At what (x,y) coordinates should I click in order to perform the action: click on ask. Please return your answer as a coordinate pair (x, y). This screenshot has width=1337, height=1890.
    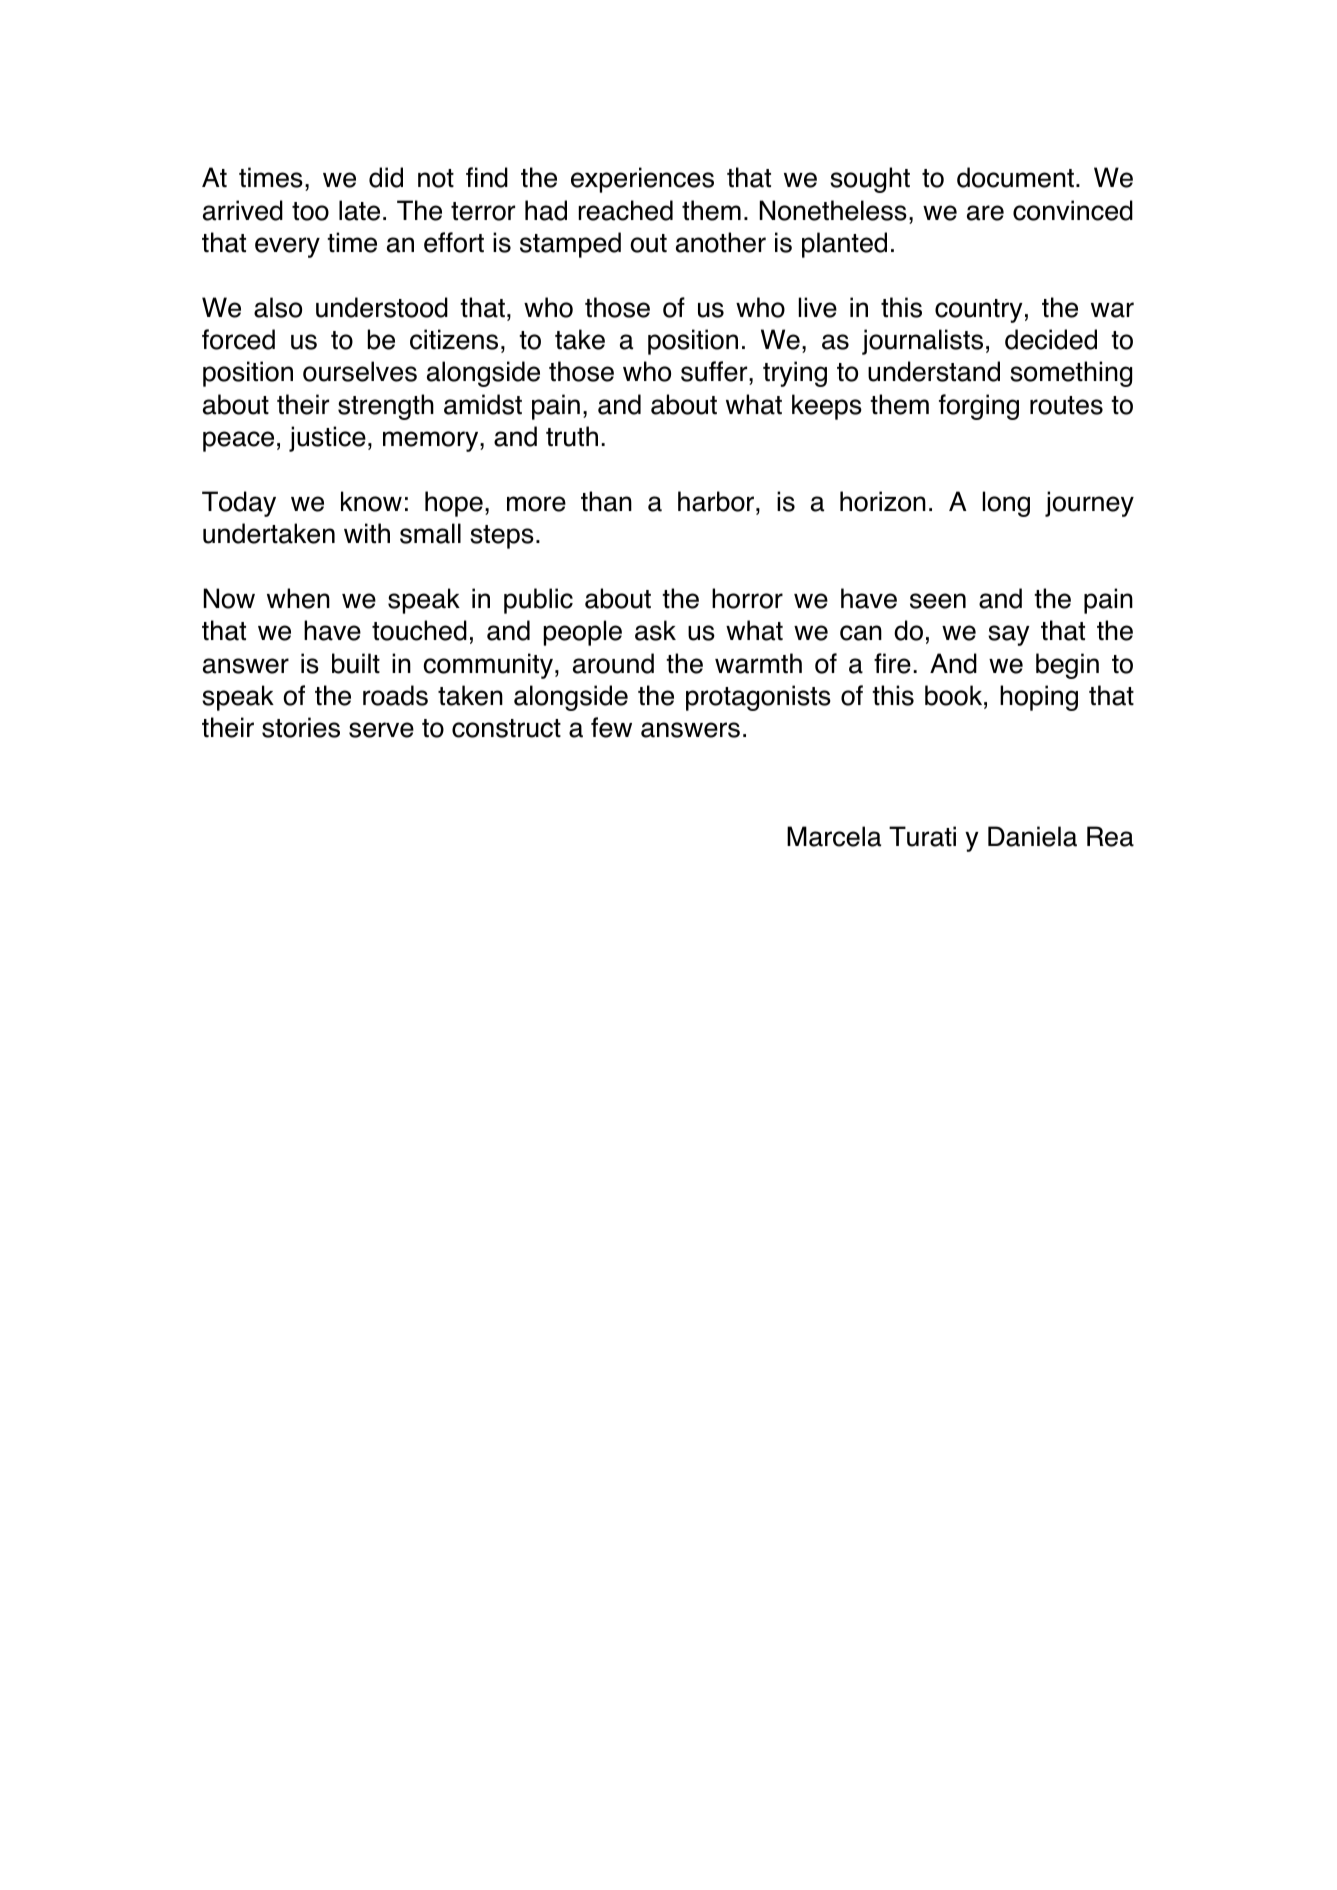
    Looking at the image, I should click on (655, 630).
